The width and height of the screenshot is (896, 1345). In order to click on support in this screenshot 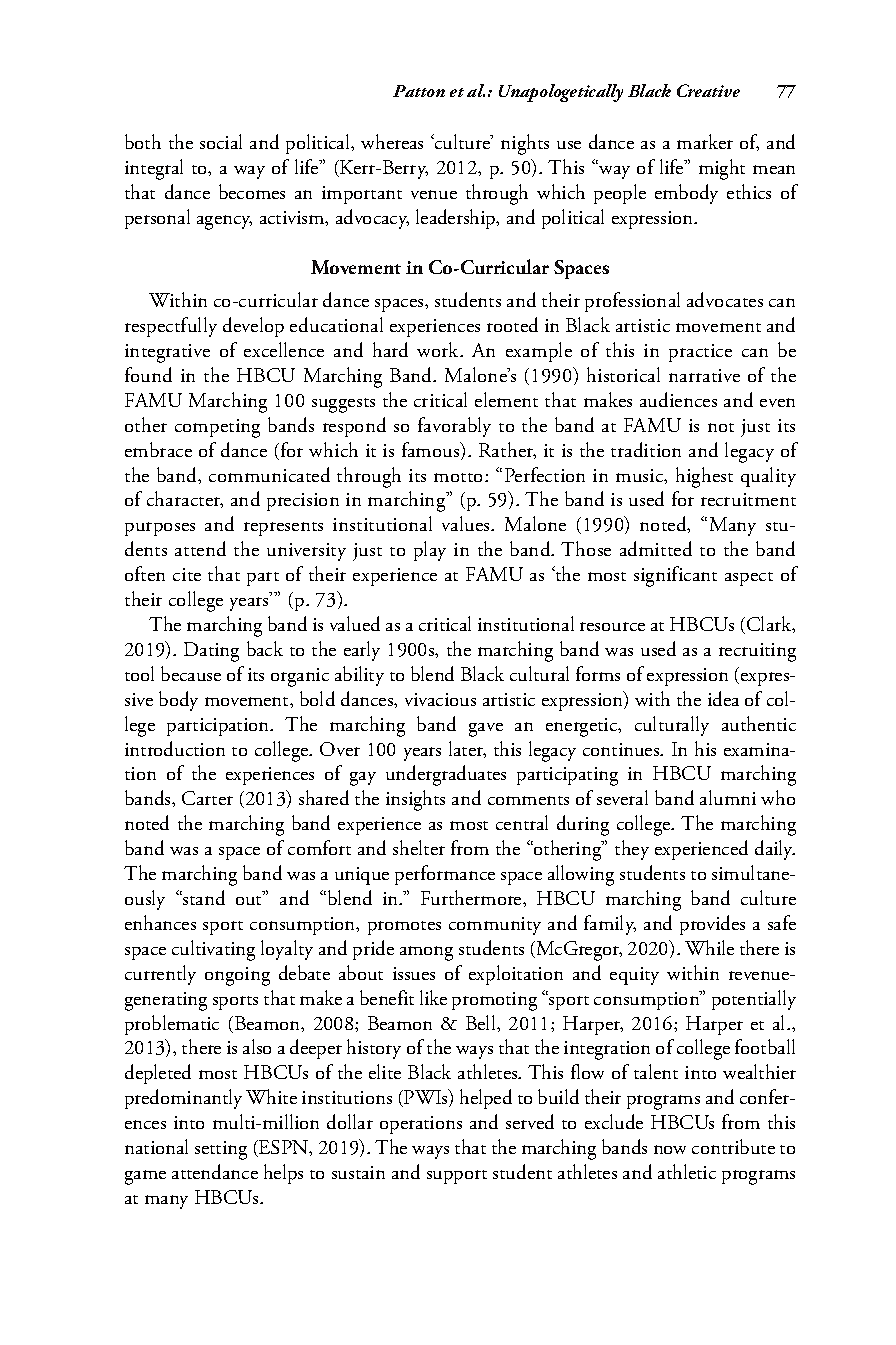, I will do `click(457, 1177)`.
